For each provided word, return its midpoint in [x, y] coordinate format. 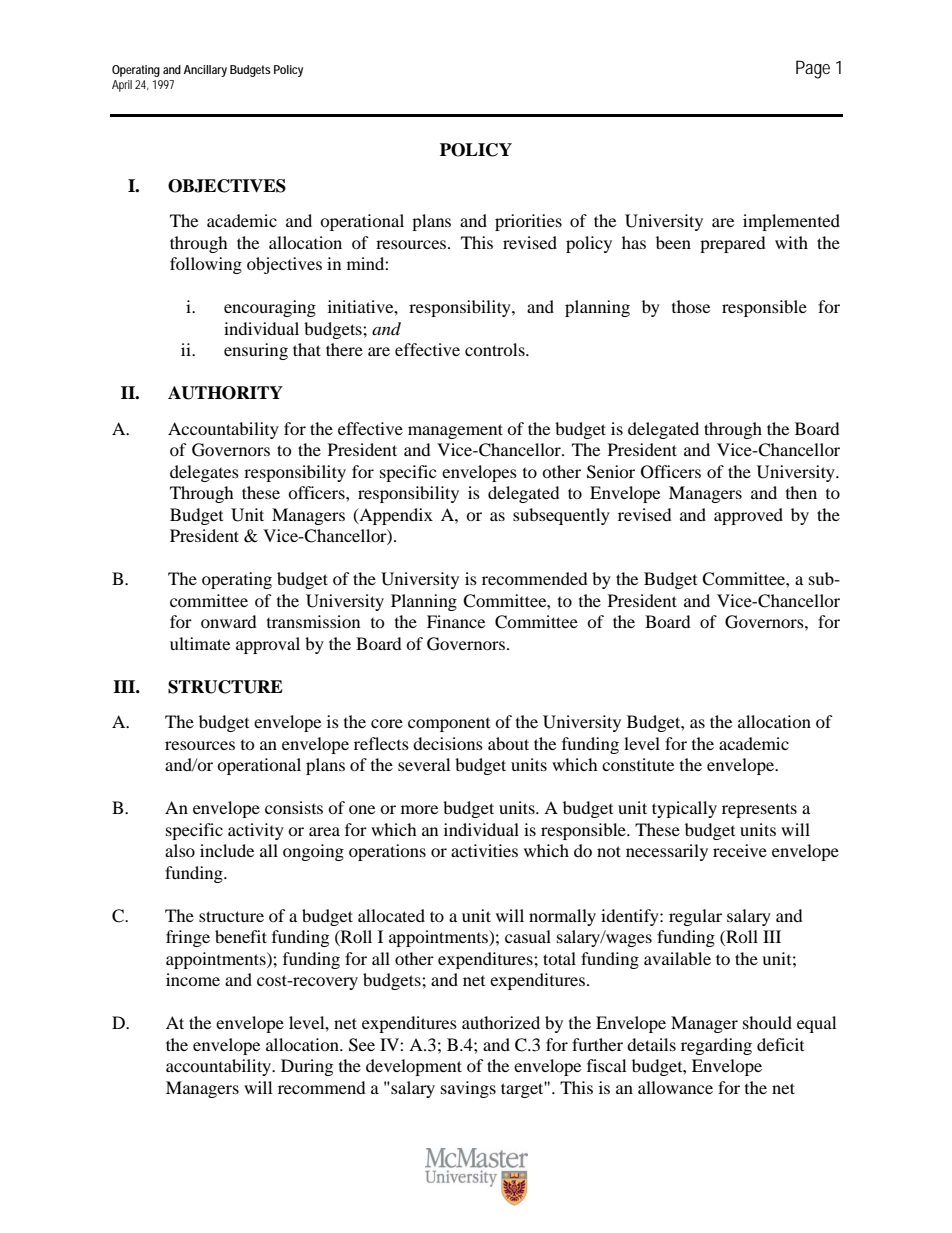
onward [229, 621]
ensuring [256, 351]
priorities [528, 222]
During [307, 1067]
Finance [456, 621]
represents [759, 810]
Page [813, 69]
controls [496, 349]
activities [484, 850]
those [691, 306]
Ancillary [205, 71]
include [227, 850]
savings [468, 1089]
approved [748, 516]
